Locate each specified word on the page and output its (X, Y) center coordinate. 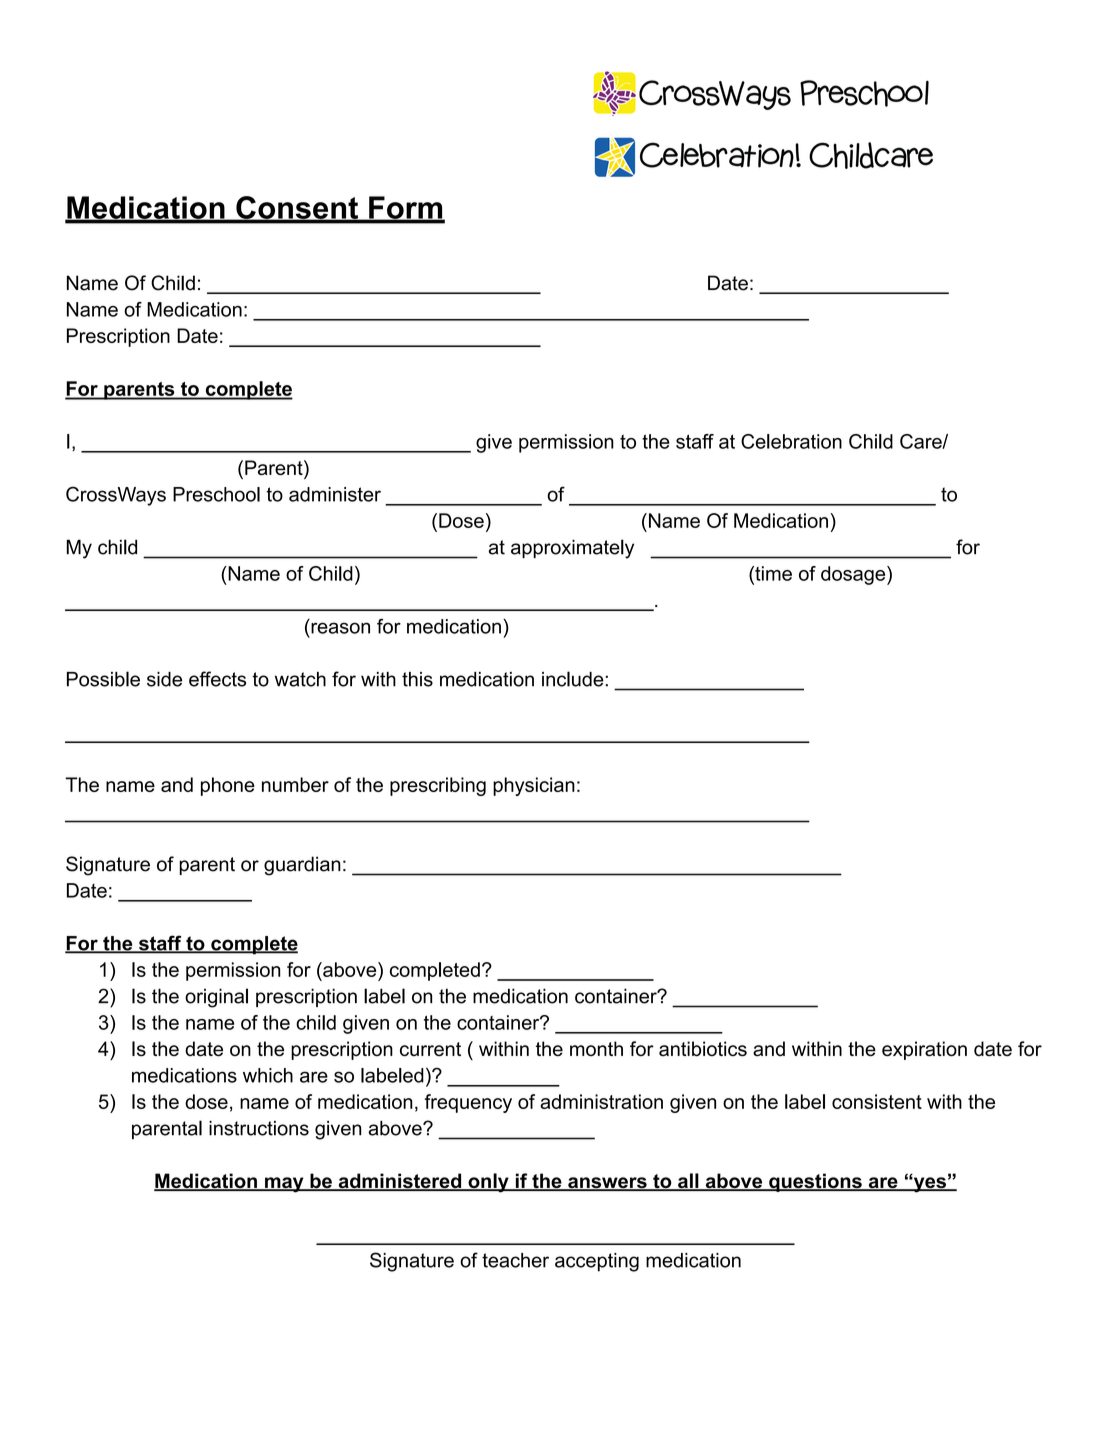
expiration (924, 1050)
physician (534, 786)
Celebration (791, 441)
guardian (302, 866)
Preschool (216, 494)
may (284, 1185)
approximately (572, 549)
